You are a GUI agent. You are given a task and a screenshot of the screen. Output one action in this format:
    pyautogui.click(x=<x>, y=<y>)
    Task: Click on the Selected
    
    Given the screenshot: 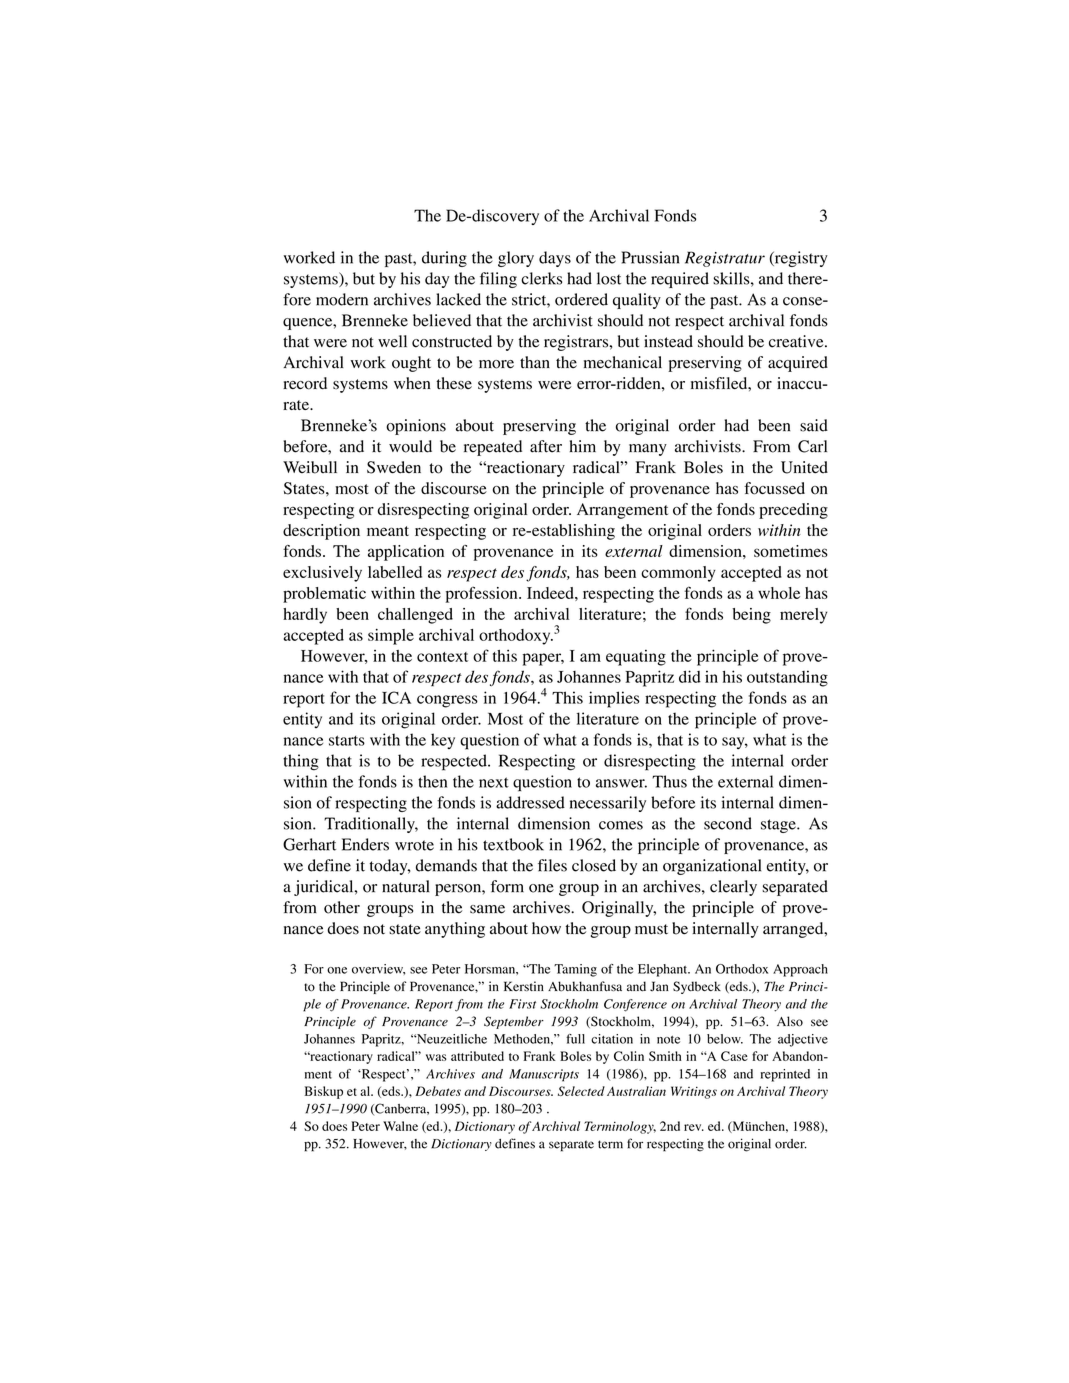 What is the action you would take?
    pyautogui.click(x=581, y=1091)
